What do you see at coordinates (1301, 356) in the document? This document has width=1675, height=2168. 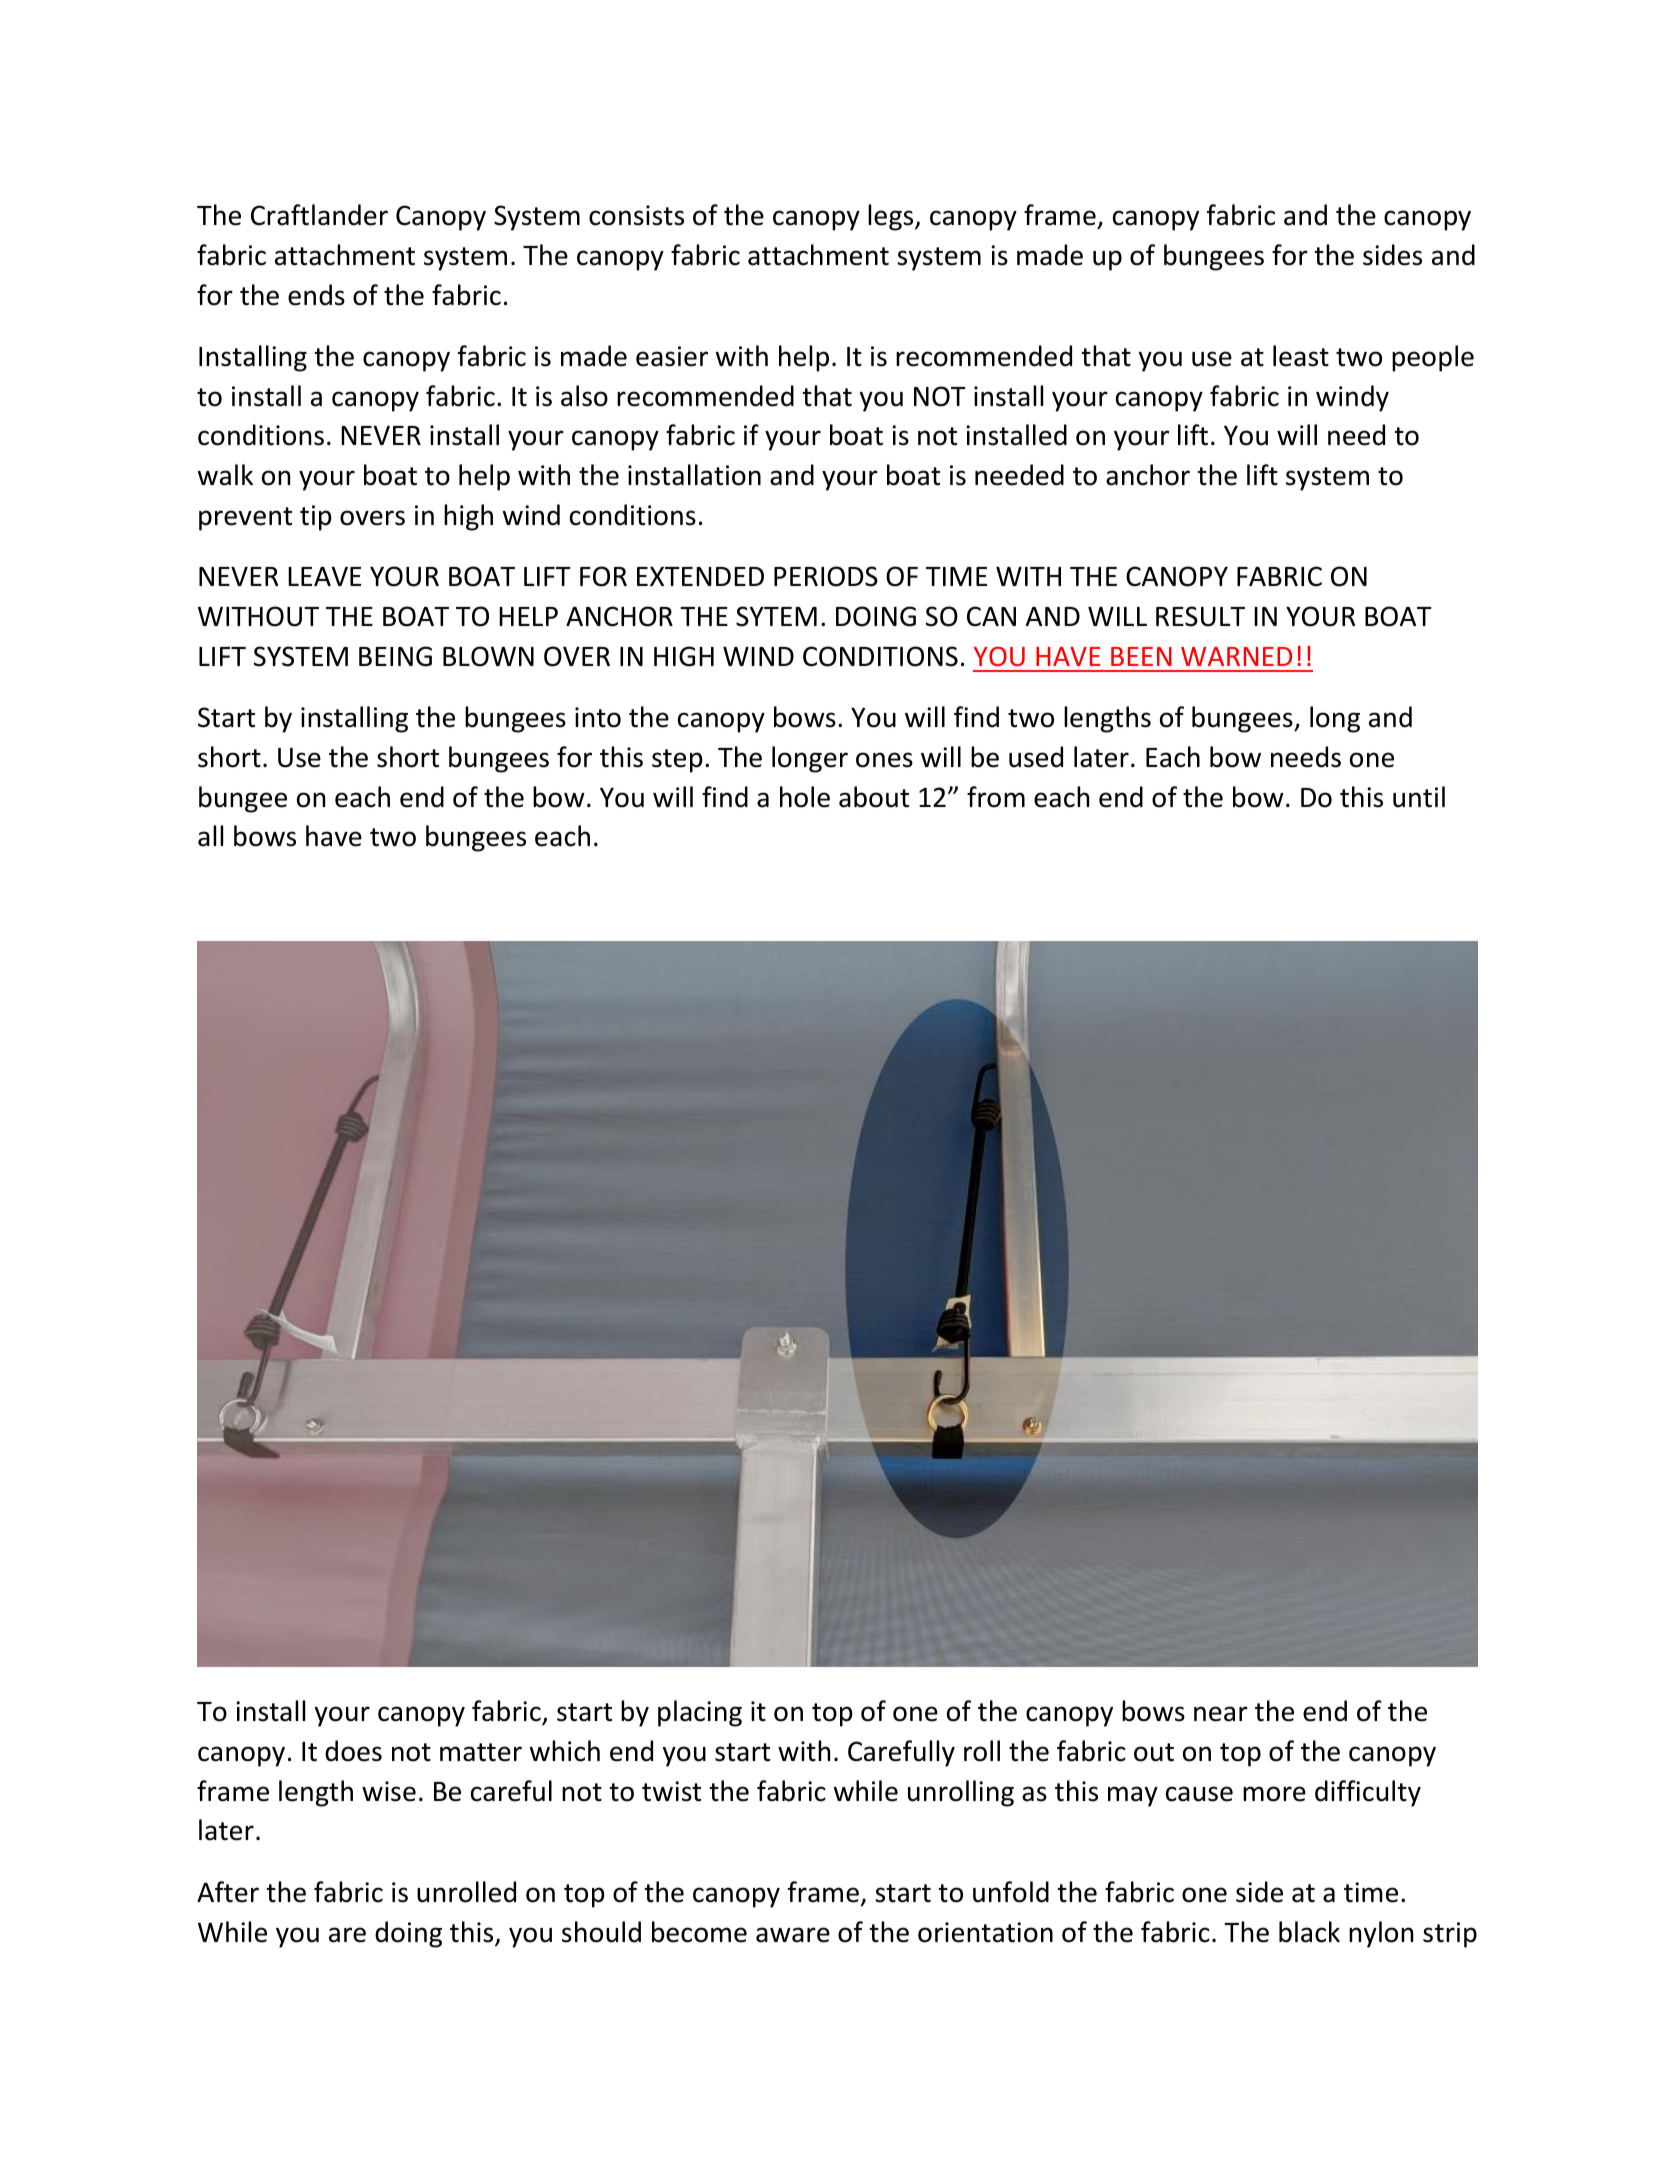 I see `least` at bounding box center [1301, 356].
